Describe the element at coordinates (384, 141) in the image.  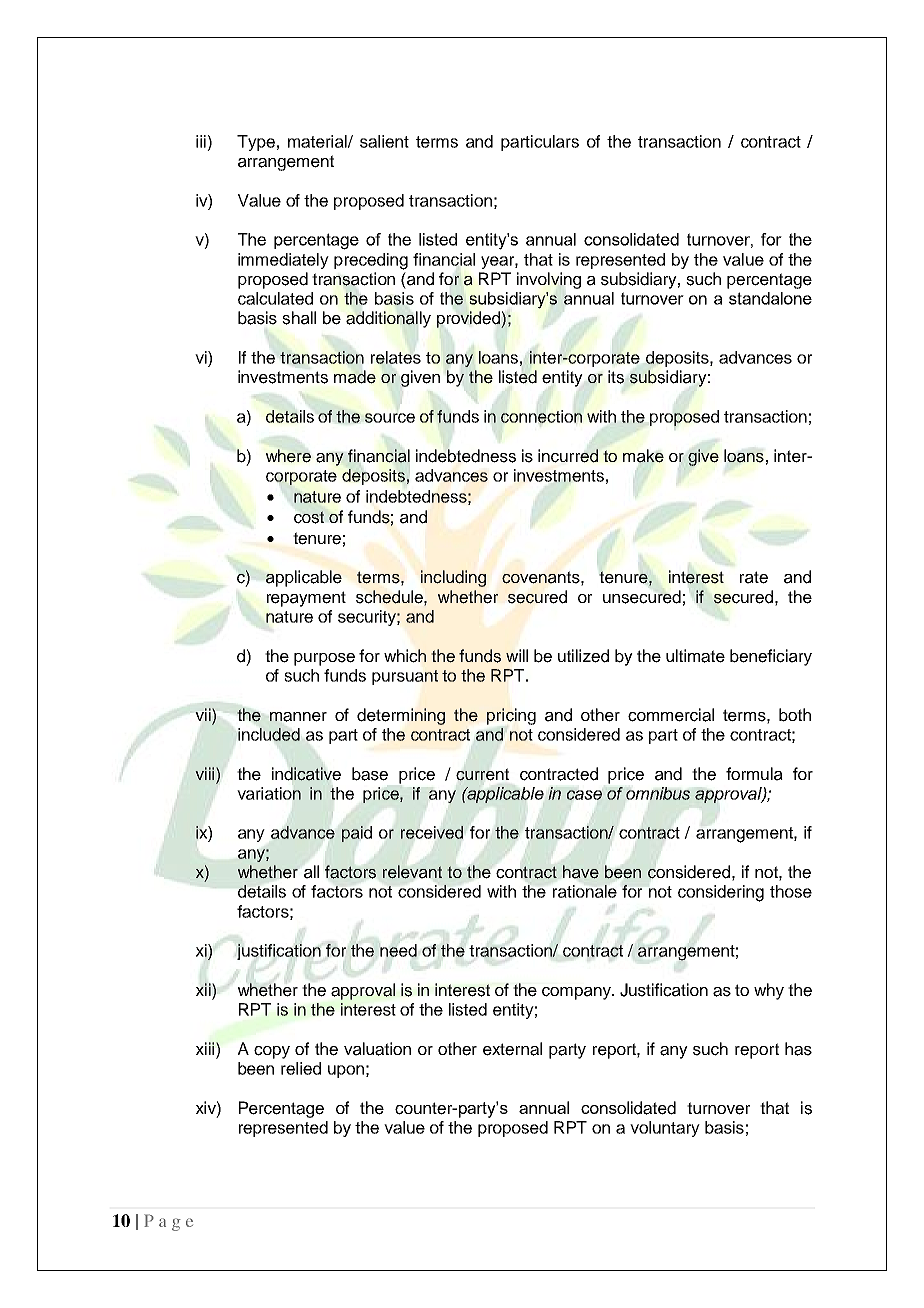
I see `salient` at that location.
